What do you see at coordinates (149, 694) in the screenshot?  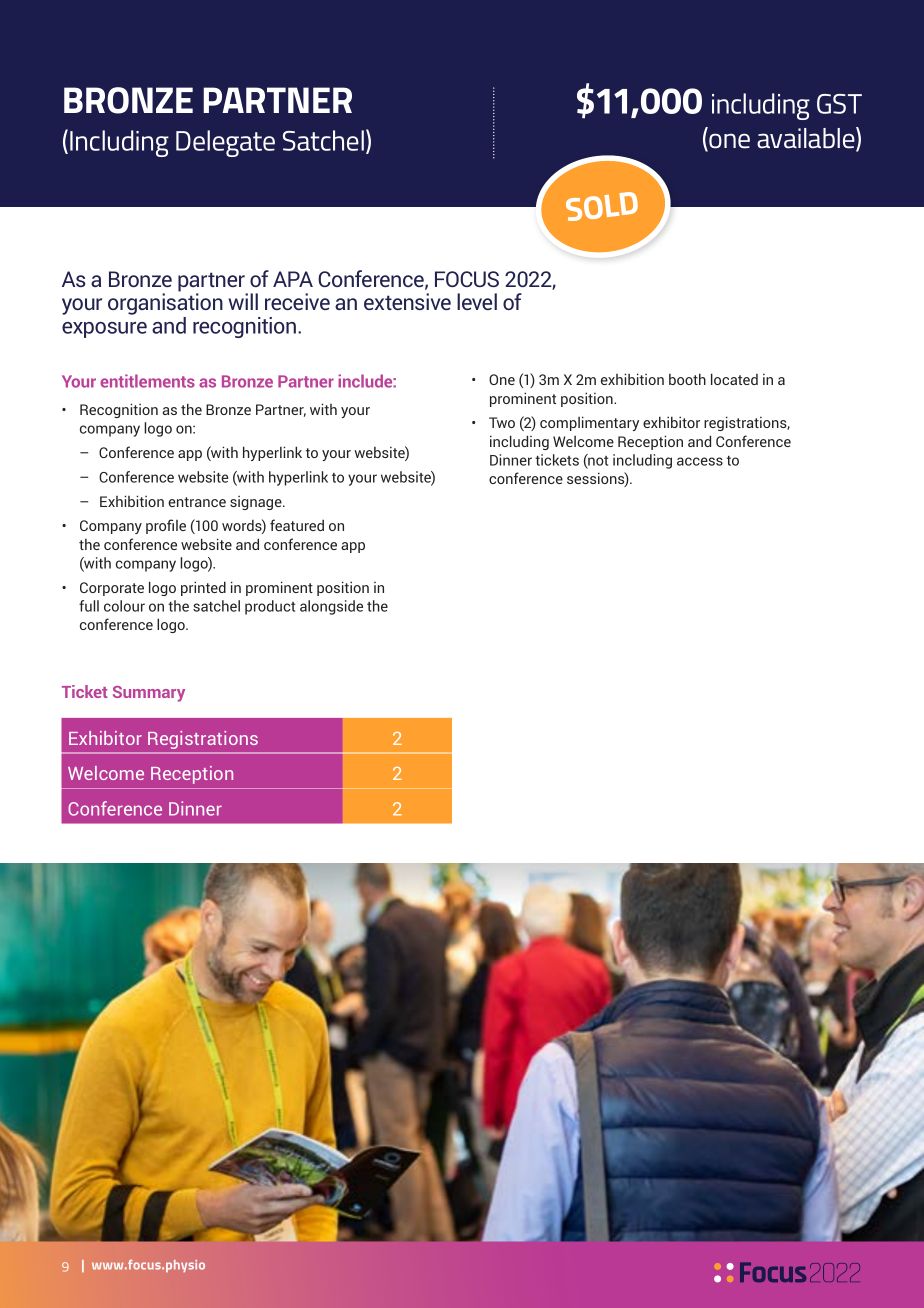 I see `Summary` at bounding box center [149, 694].
